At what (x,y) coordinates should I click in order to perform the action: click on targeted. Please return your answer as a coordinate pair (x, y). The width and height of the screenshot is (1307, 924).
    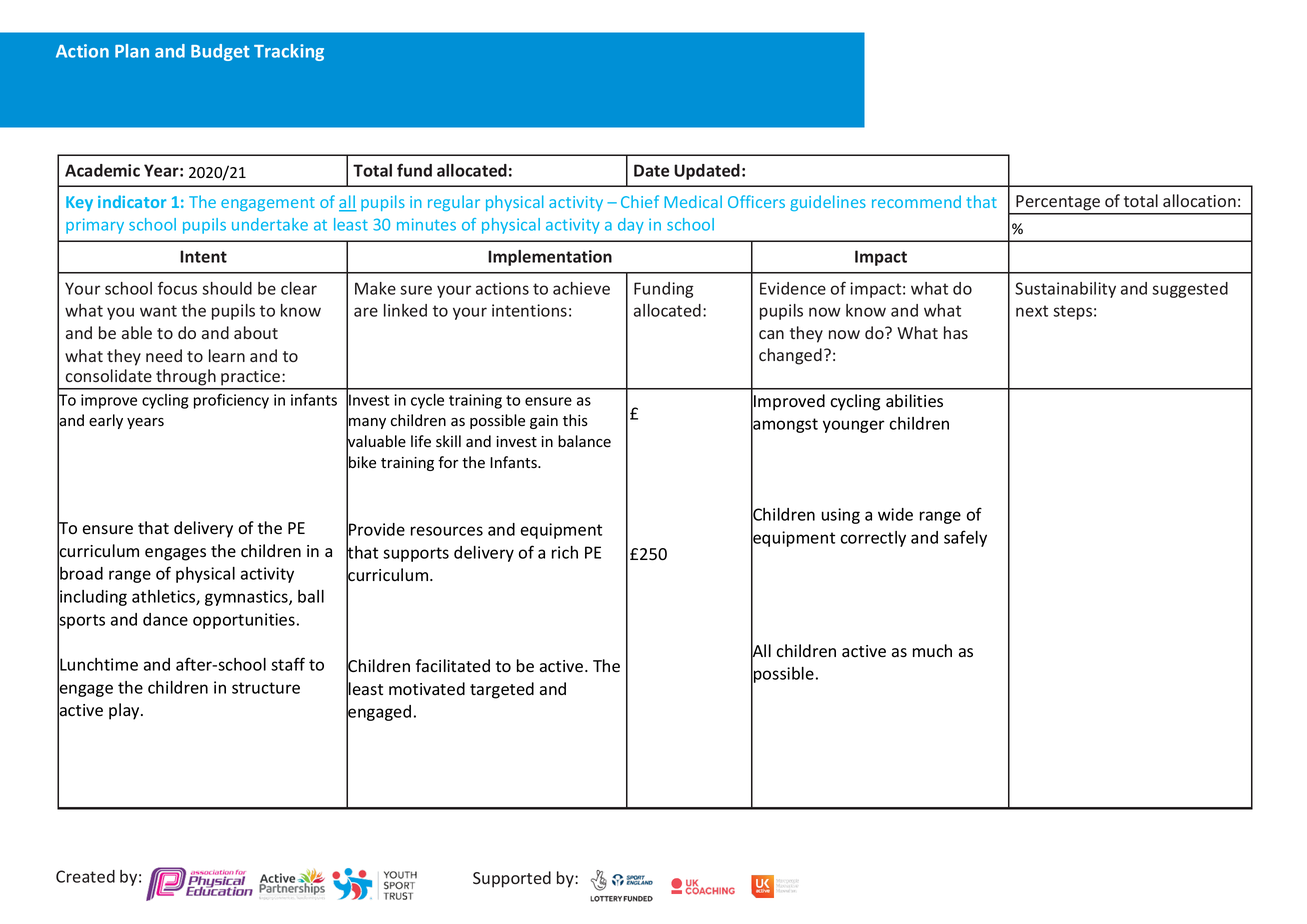
    Looking at the image, I should click on (502, 690).
